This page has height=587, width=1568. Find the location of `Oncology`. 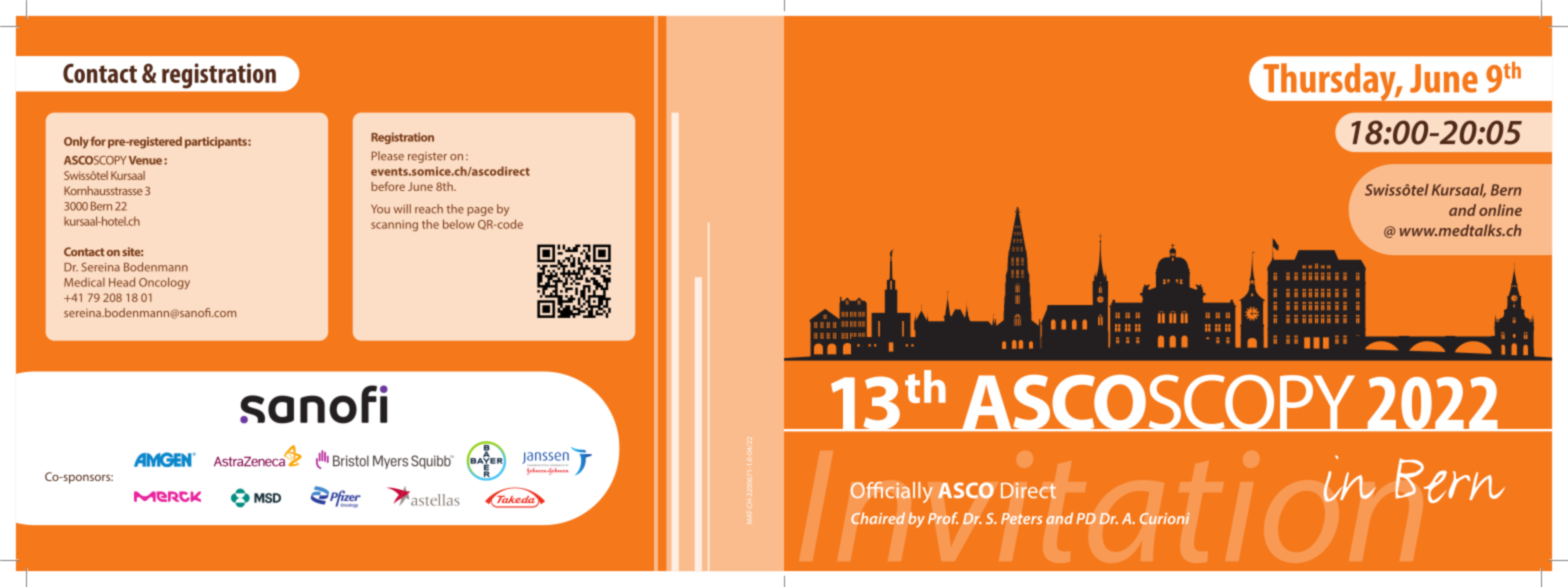

Oncology is located at coordinates (164, 283).
